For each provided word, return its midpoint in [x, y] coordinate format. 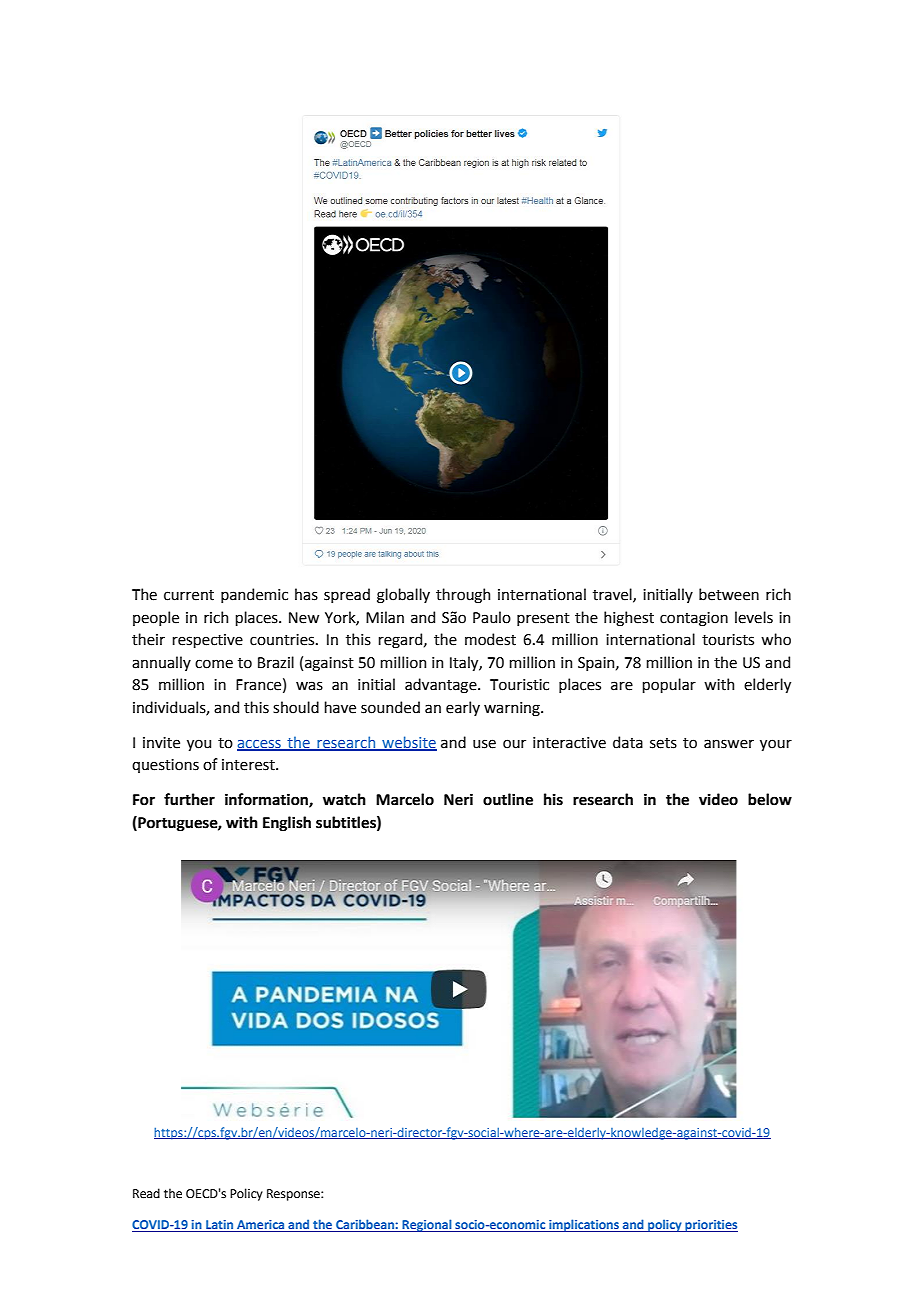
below [770, 799]
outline [508, 799]
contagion [694, 619]
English [287, 824]
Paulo [492, 617]
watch [344, 799]
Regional [427, 1225]
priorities [710, 1226]
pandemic [254, 595]
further [189, 799]
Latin [220, 1226]
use [484, 744]
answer [729, 744]
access [260, 745]
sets [663, 743]
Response [294, 1195]
